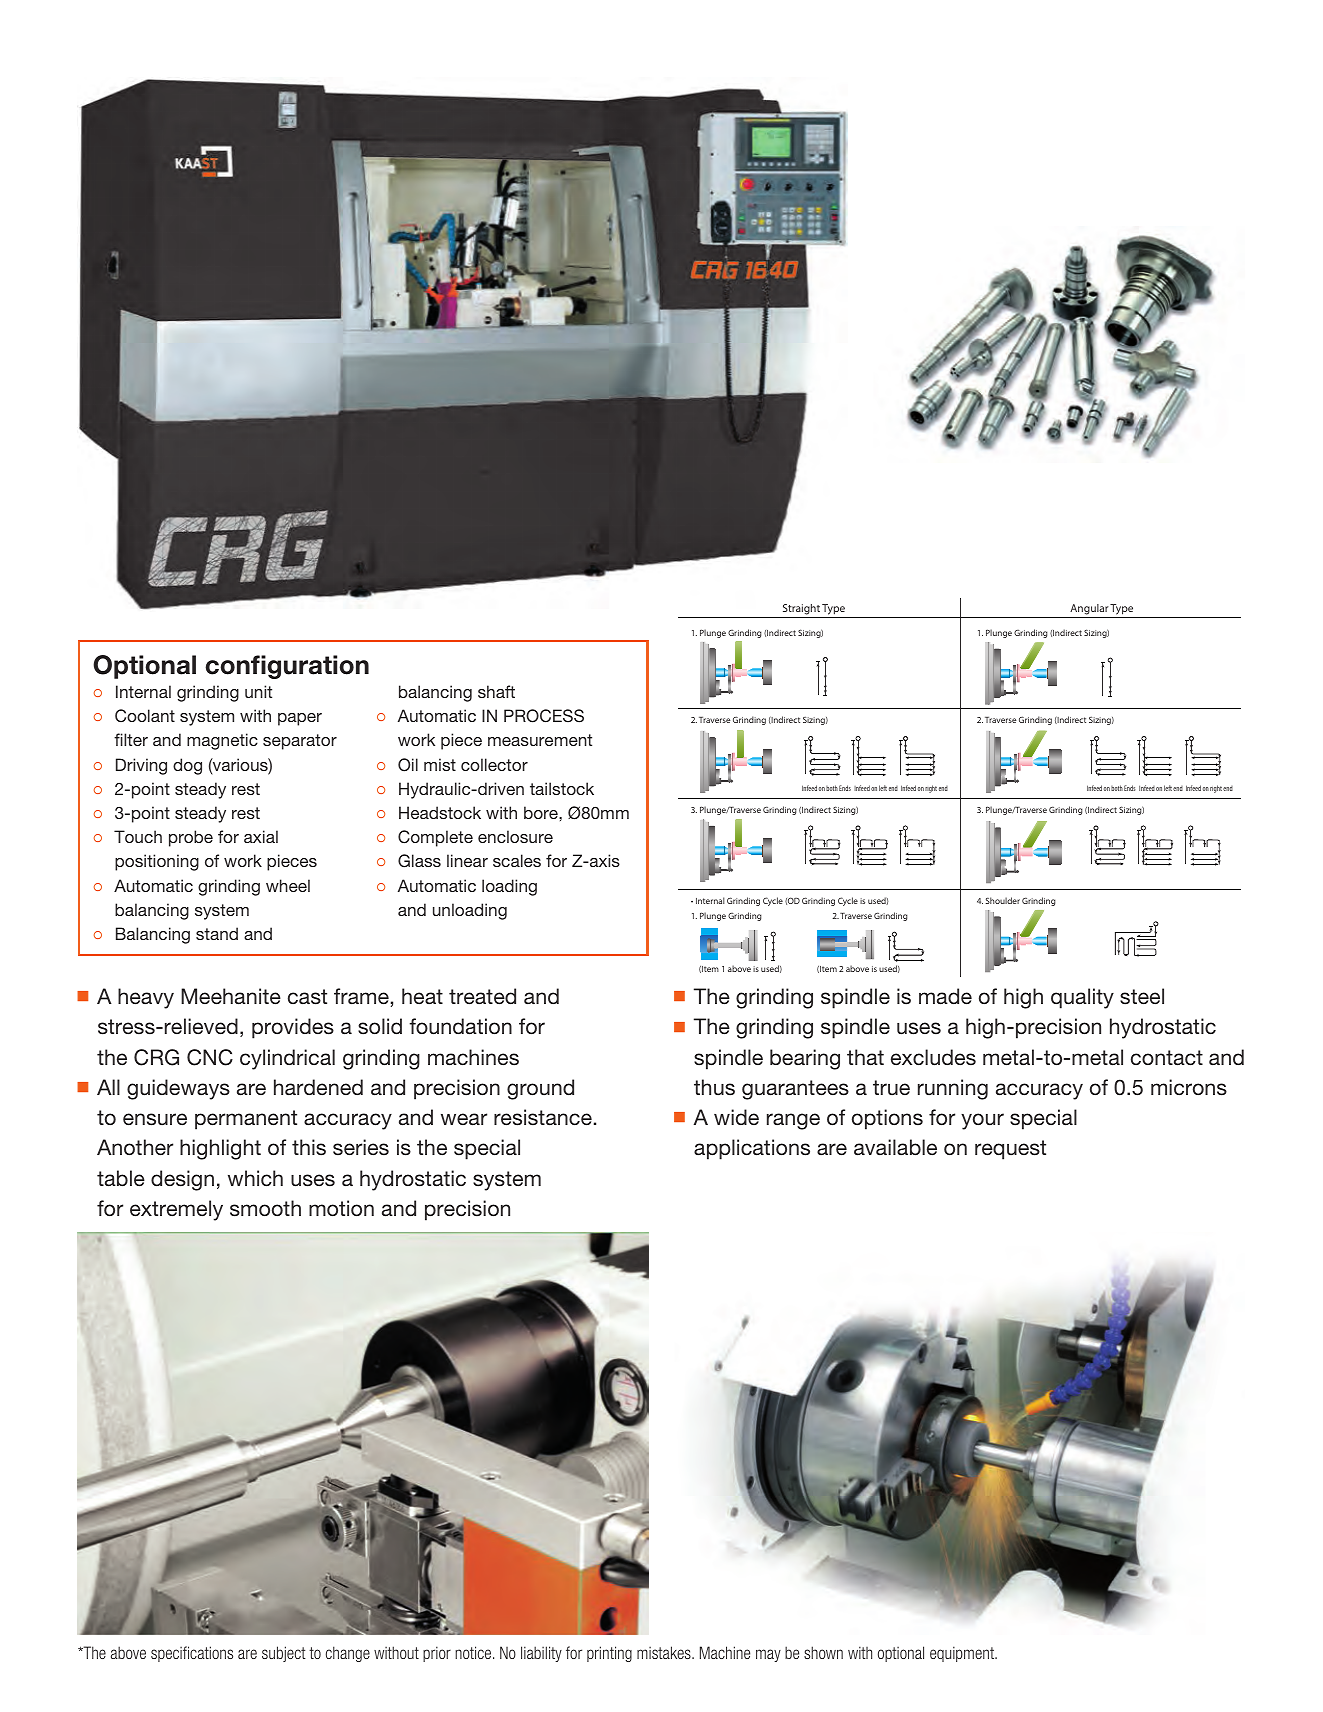  I want to click on wide, so click(736, 1117).
